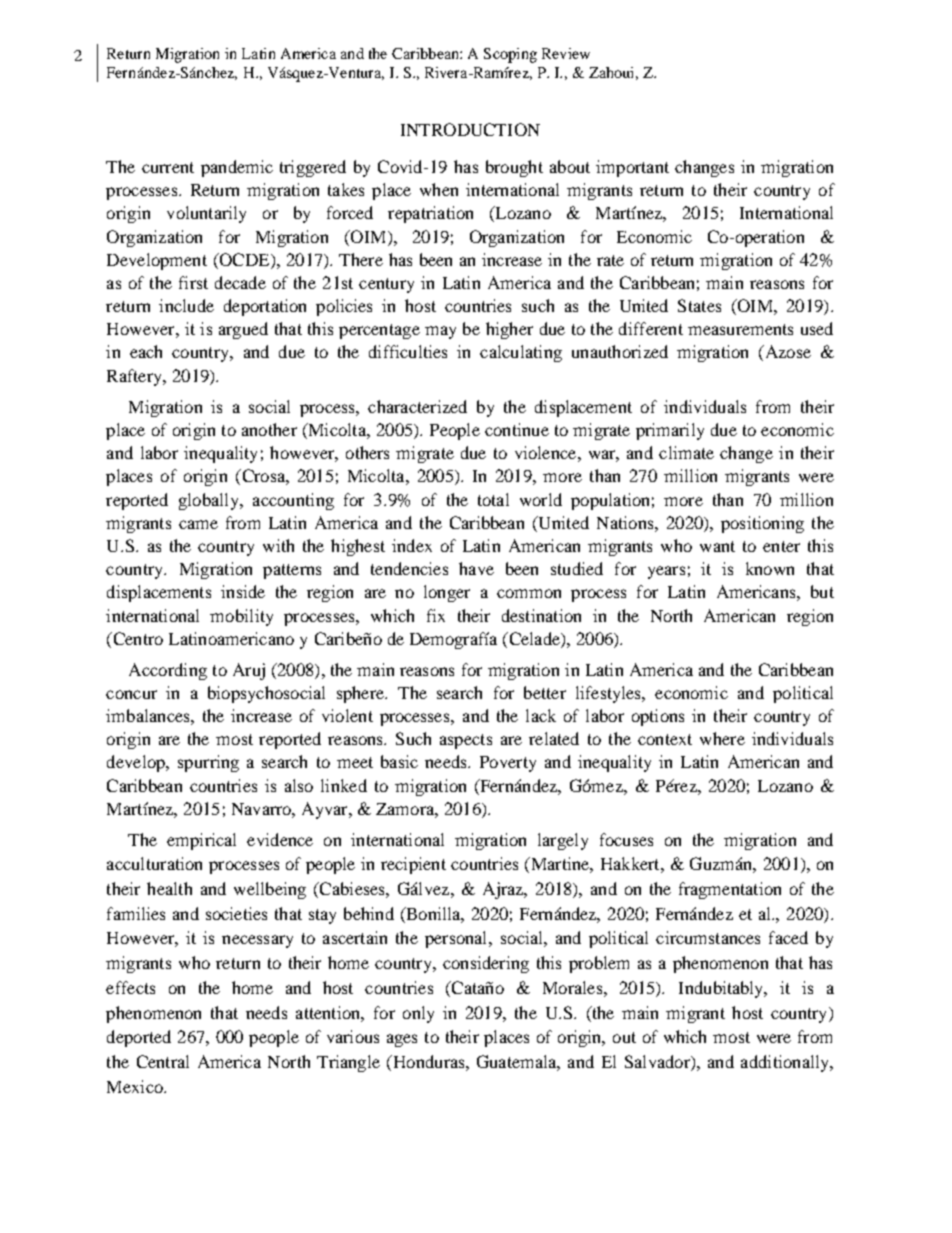 This screenshot has width=952, height=1233. Describe the element at coordinates (770, 568) in the screenshot. I see `known` at that location.
